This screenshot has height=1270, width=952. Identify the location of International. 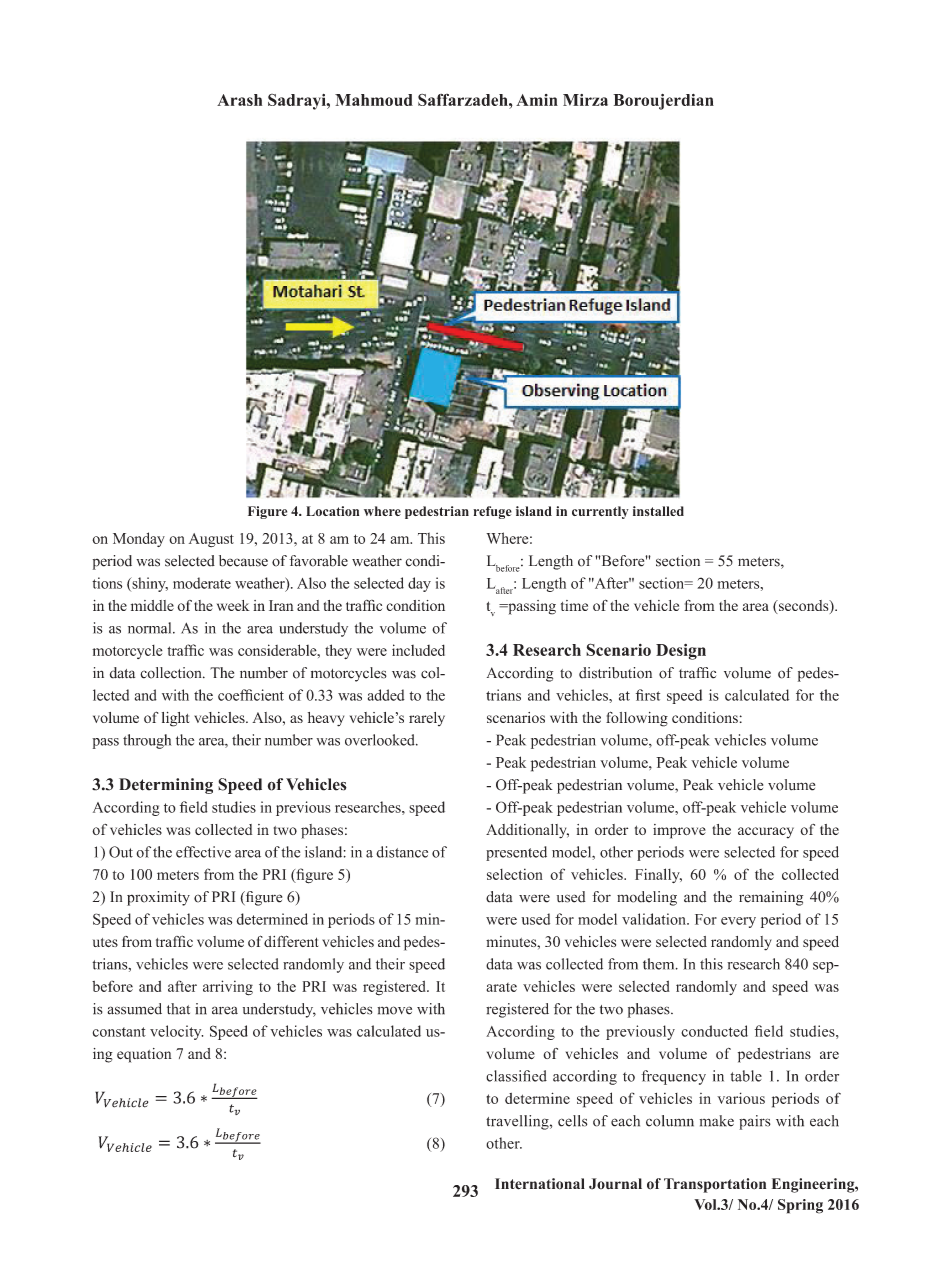
(540, 1184).
